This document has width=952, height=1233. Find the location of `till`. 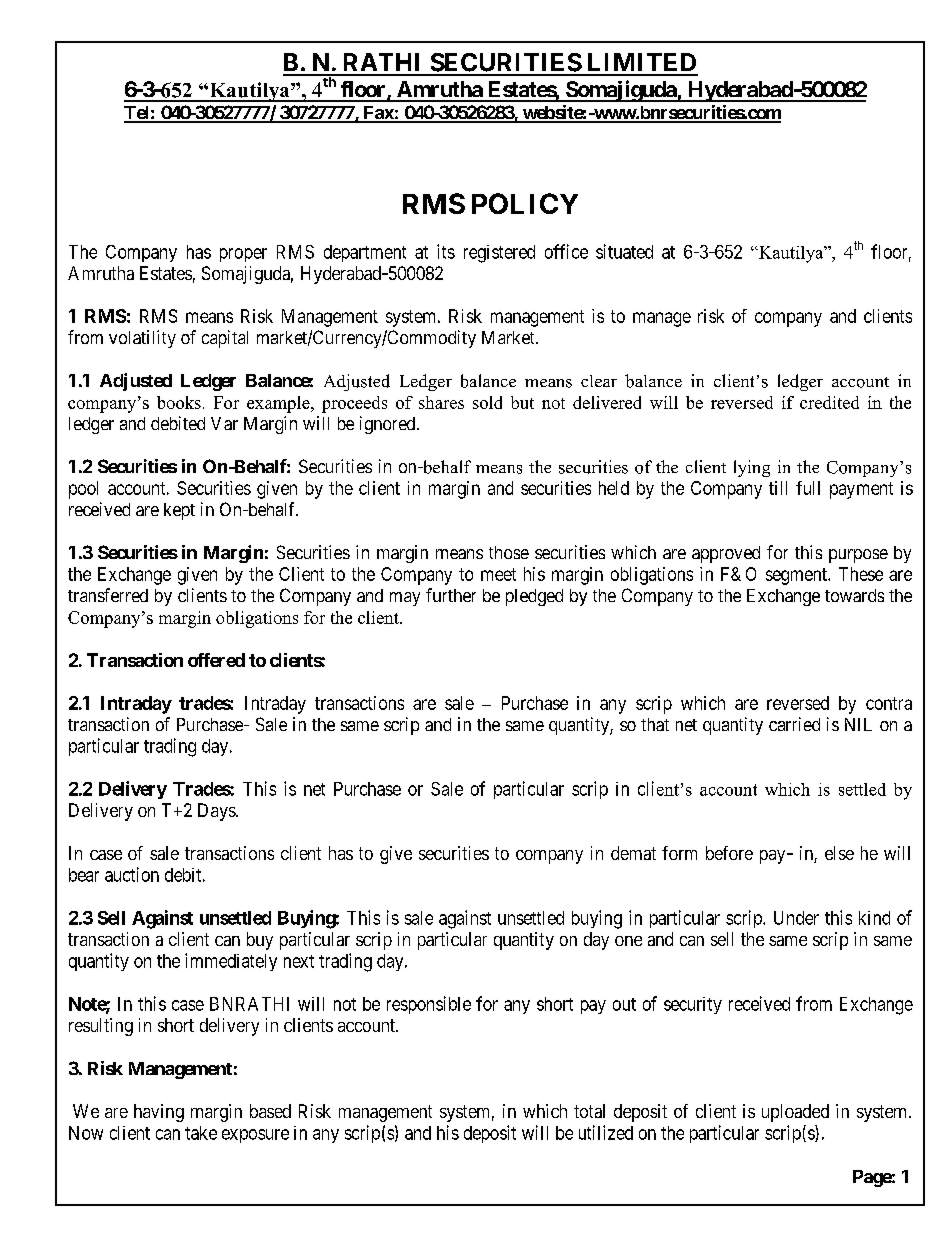

till is located at coordinates (778, 488).
